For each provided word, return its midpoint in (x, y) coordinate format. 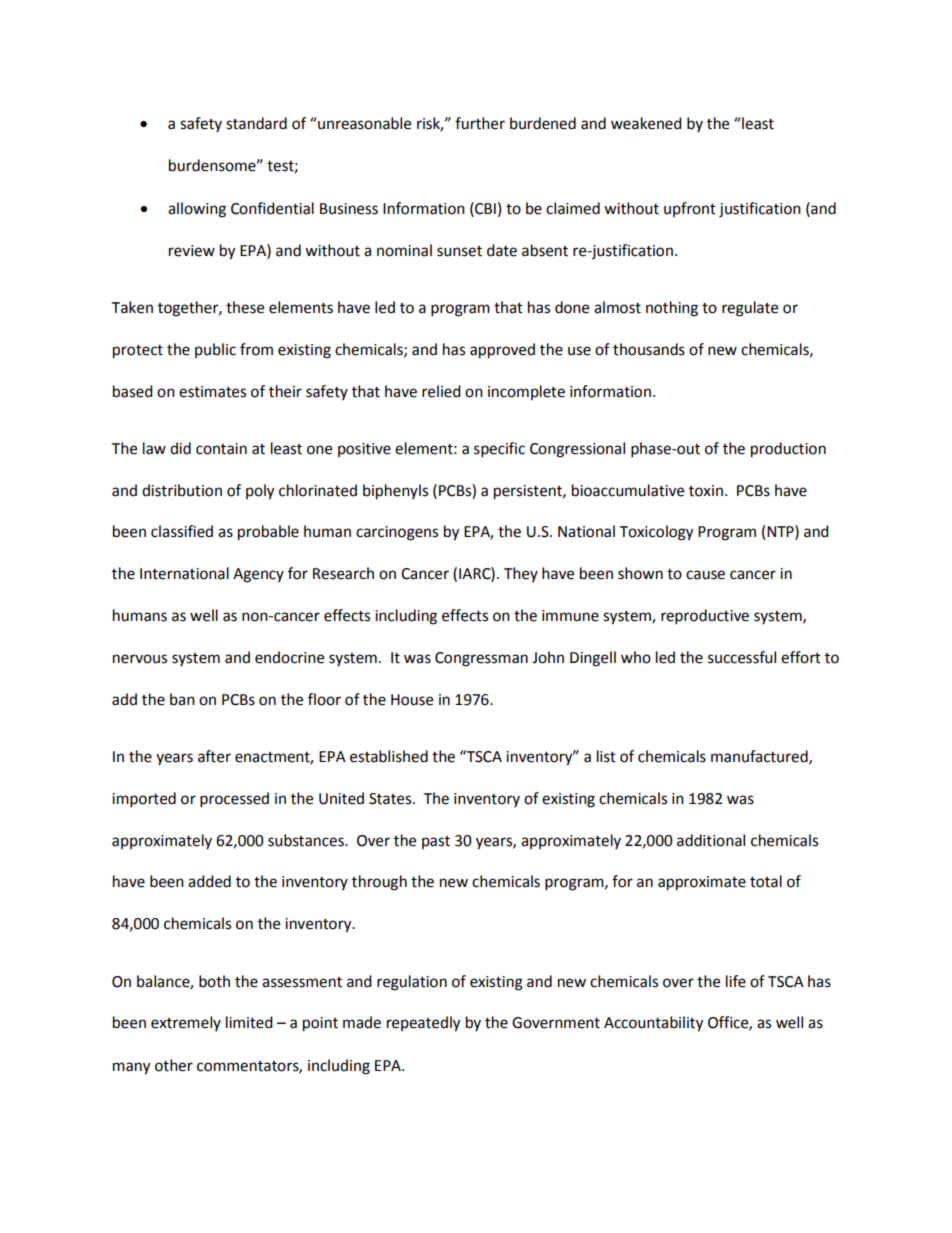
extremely (186, 1023)
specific (499, 450)
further (480, 123)
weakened (646, 123)
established (389, 756)
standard (256, 123)
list (606, 756)
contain (221, 449)
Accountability (653, 1024)
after (214, 756)
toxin (706, 491)
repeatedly (423, 1024)
